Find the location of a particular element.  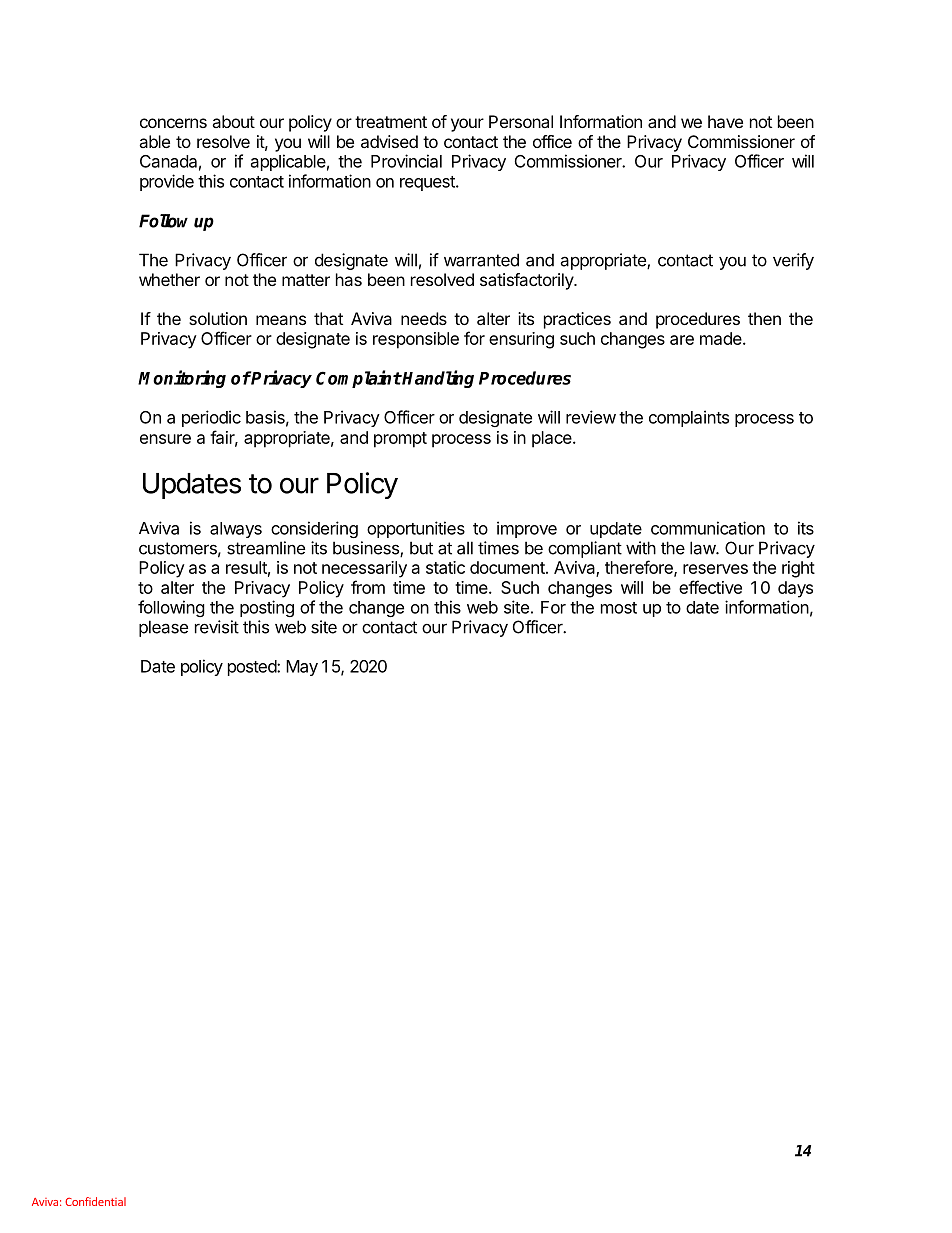

May is located at coordinates (302, 668).
